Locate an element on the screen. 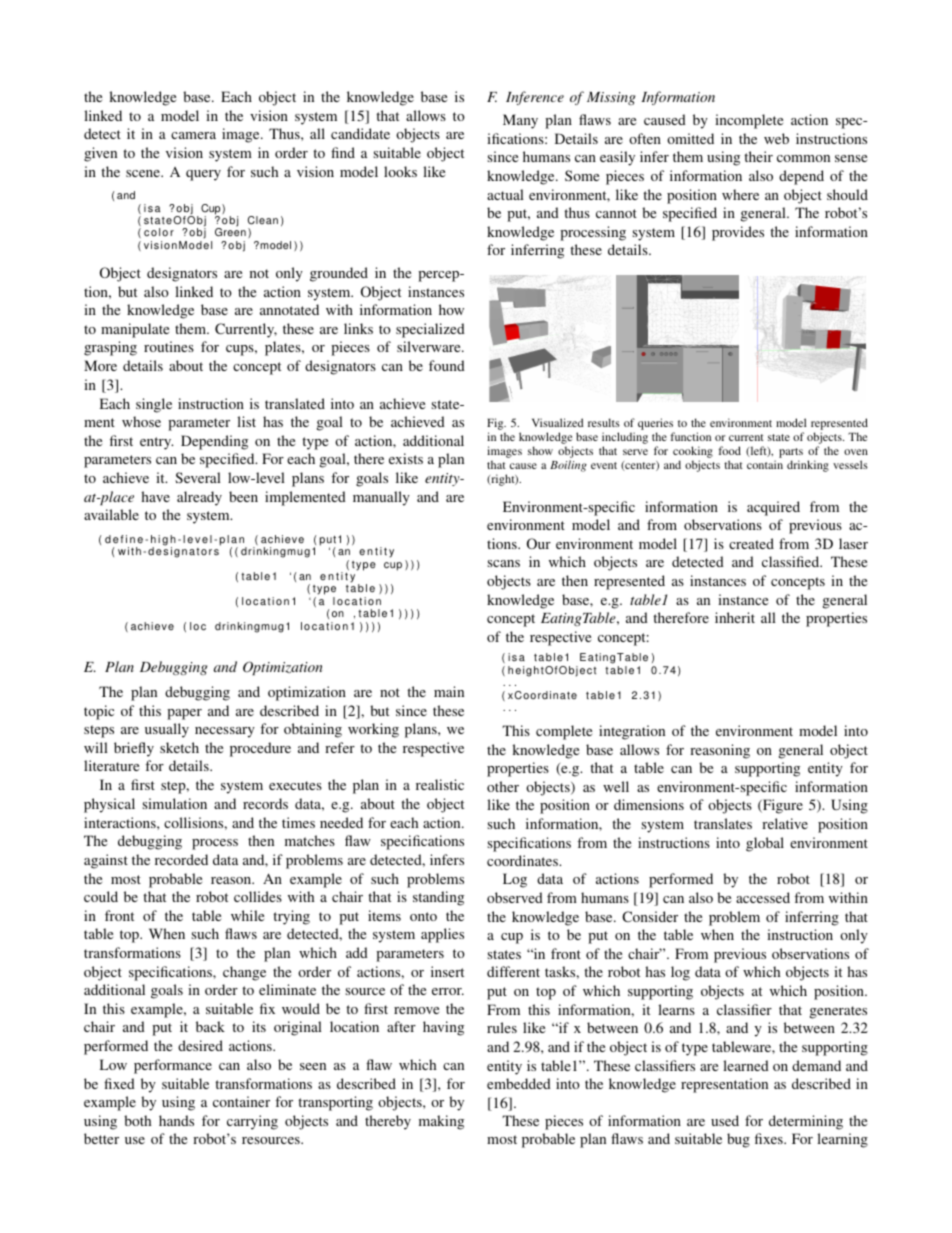 This screenshot has width=952, height=1233. parts is located at coordinates (791, 453).
